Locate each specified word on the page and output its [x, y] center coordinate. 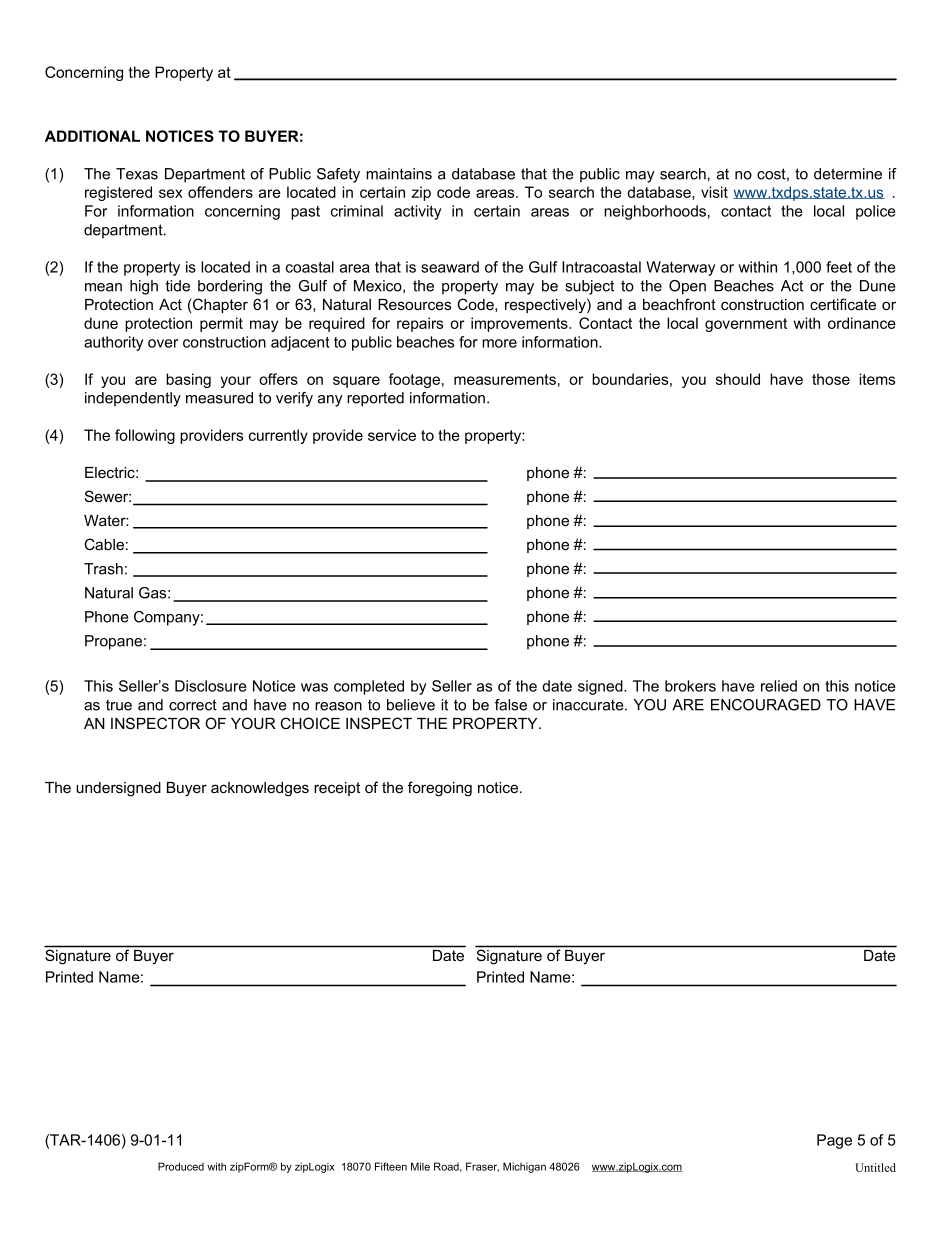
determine [848, 174]
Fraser [482, 1167]
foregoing [440, 789]
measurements [505, 379]
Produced [181, 1166]
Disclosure [211, 686]
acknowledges [260, 789]
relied [779, 686]
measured [219, 398]
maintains [399, 174]
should [738, 379]
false [511, 705]
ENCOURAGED [766, 705]
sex [171, 193]
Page [834, 1141]
